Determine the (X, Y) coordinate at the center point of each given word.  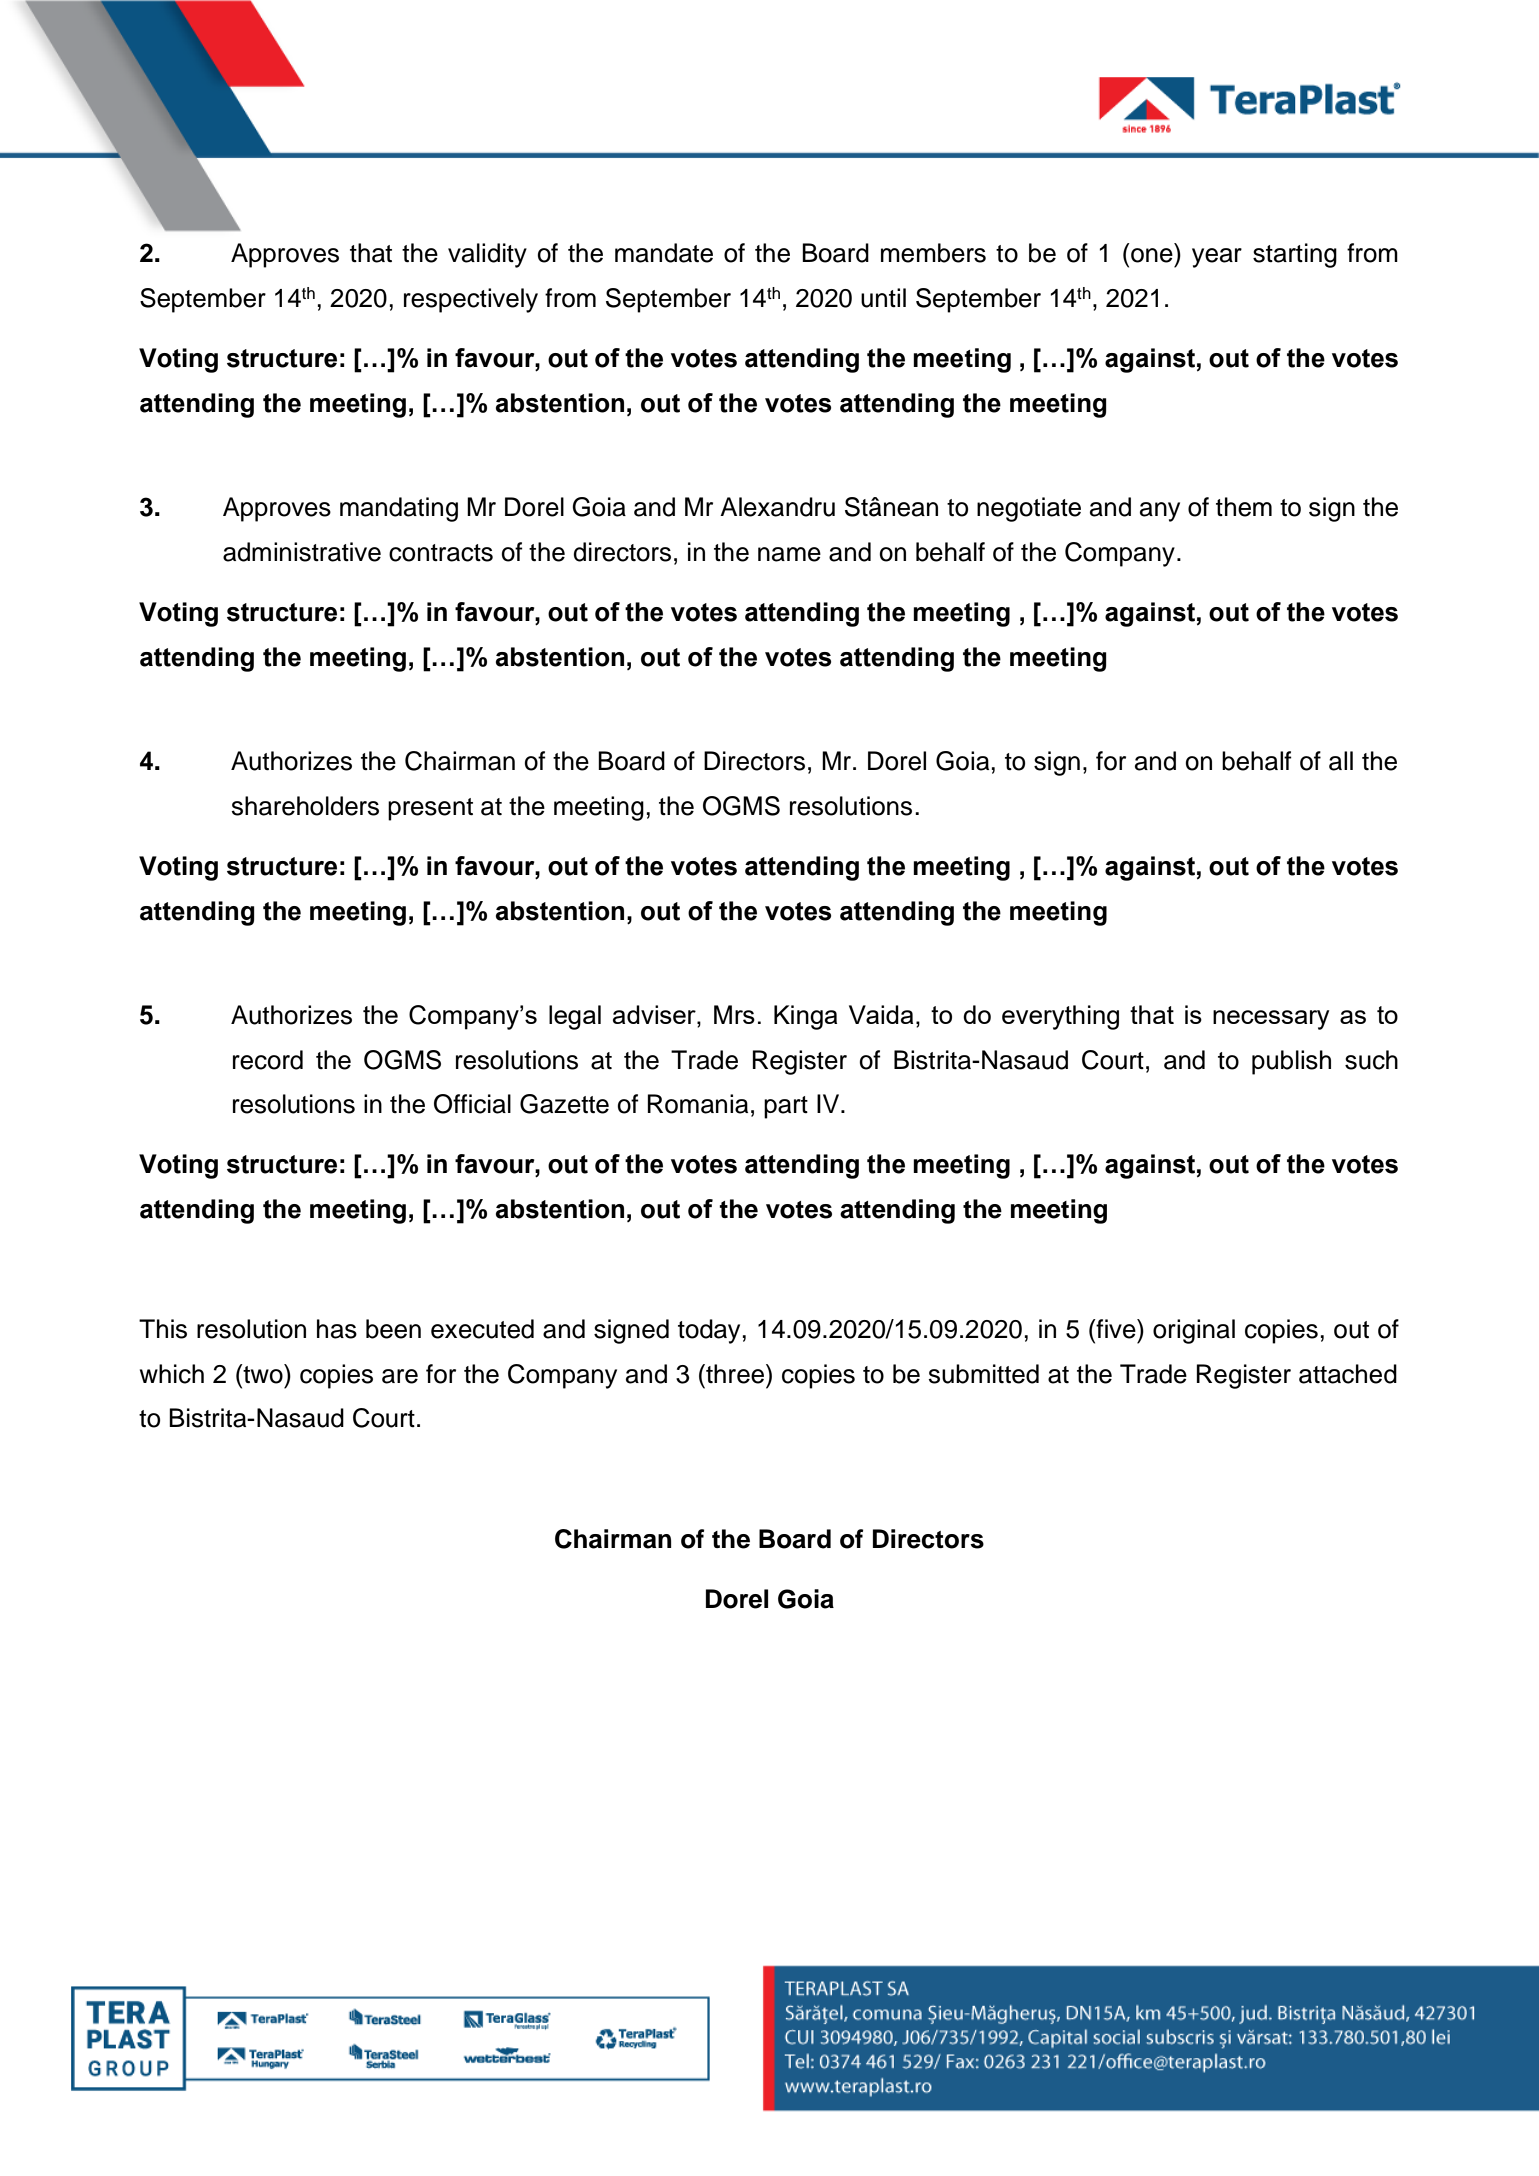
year (1217, 258)
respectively (471, 300)
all (1341, 761)
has (337, 1329)
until (883, 298)
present (430, 809)
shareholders (305, 806)
